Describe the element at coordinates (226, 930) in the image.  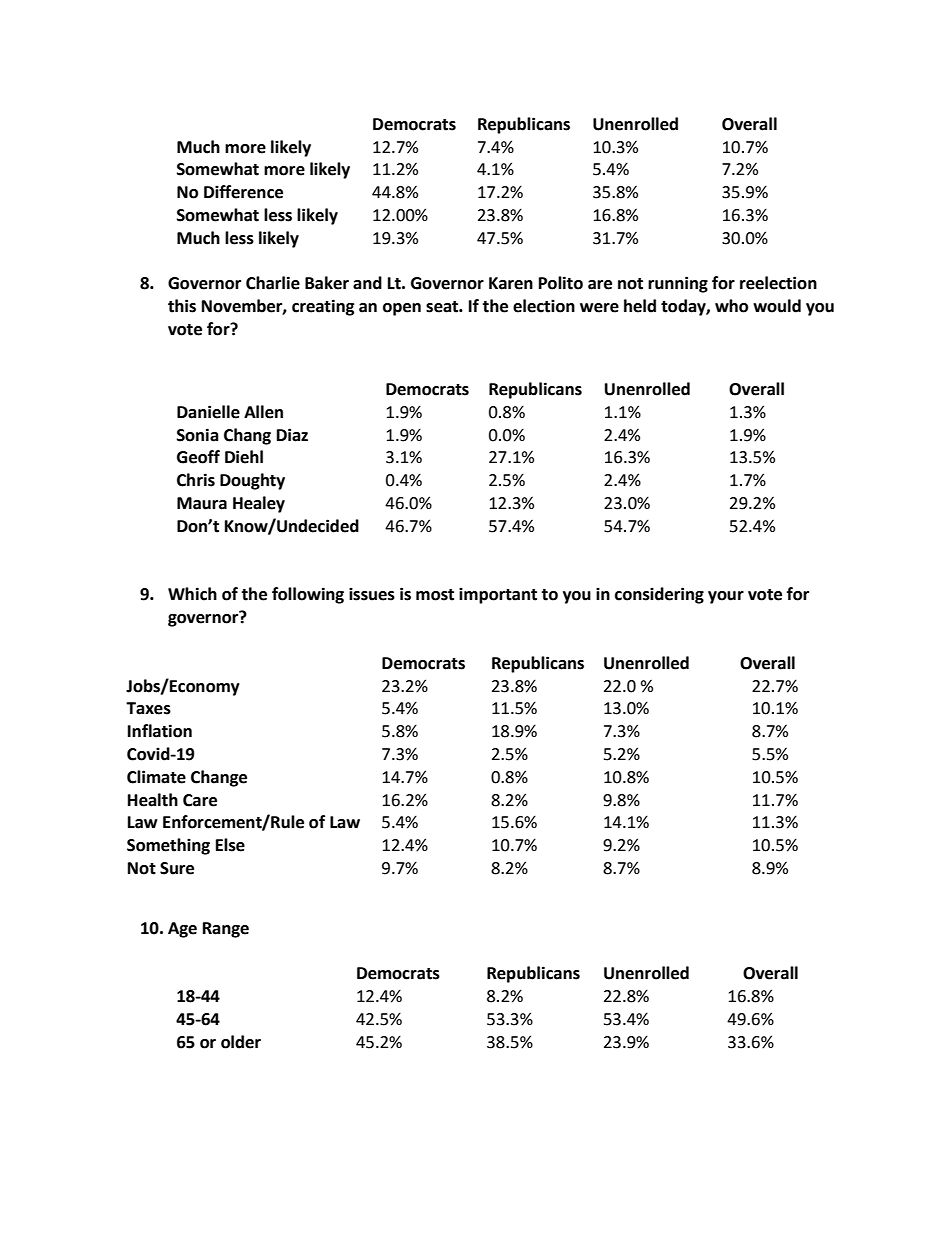
I see `Range` at that location.
